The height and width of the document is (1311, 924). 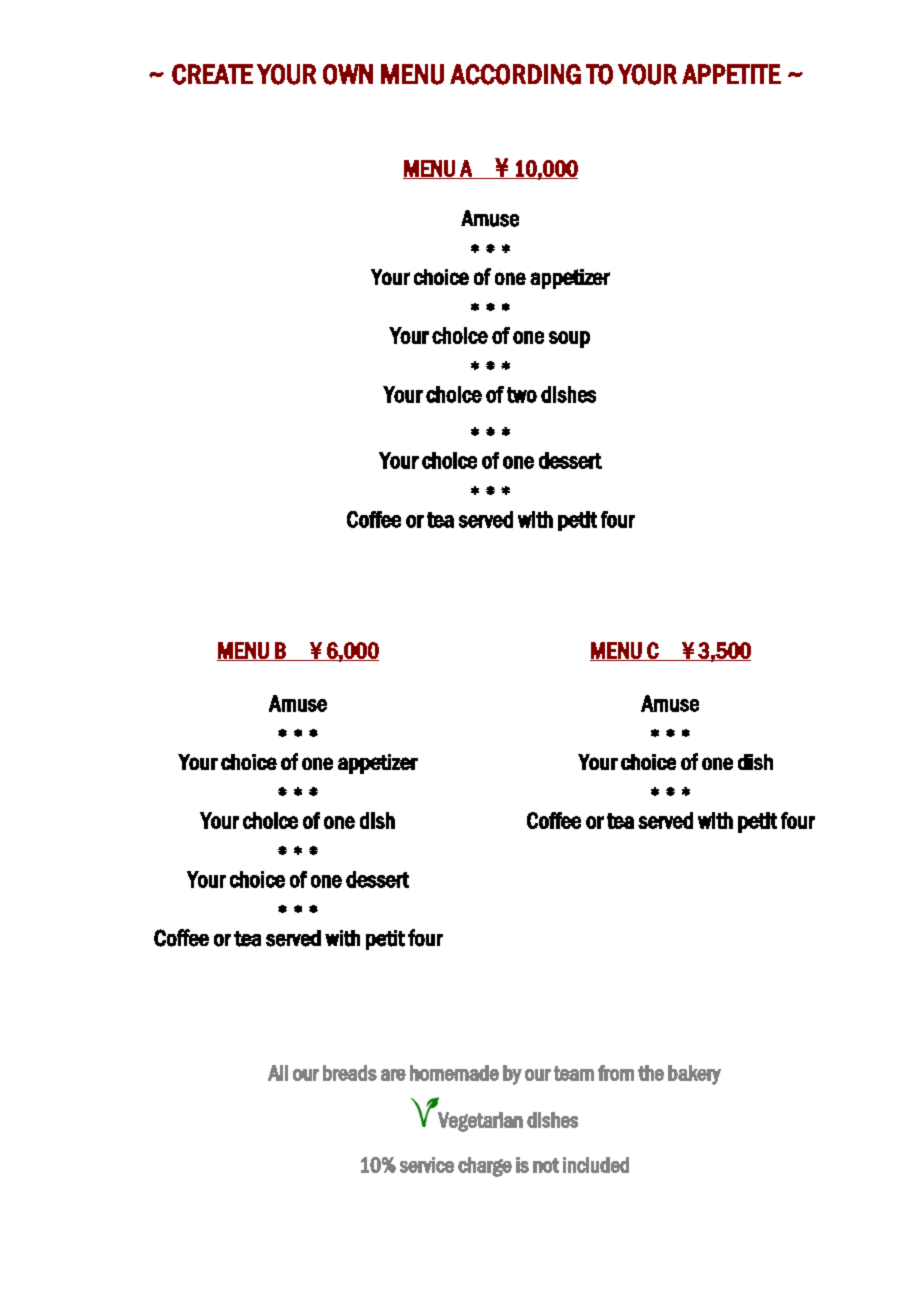 What do you see at coordinates (480, 1122) in the document?
I see `Vegetarian` at bounding box center [480, 1122].
